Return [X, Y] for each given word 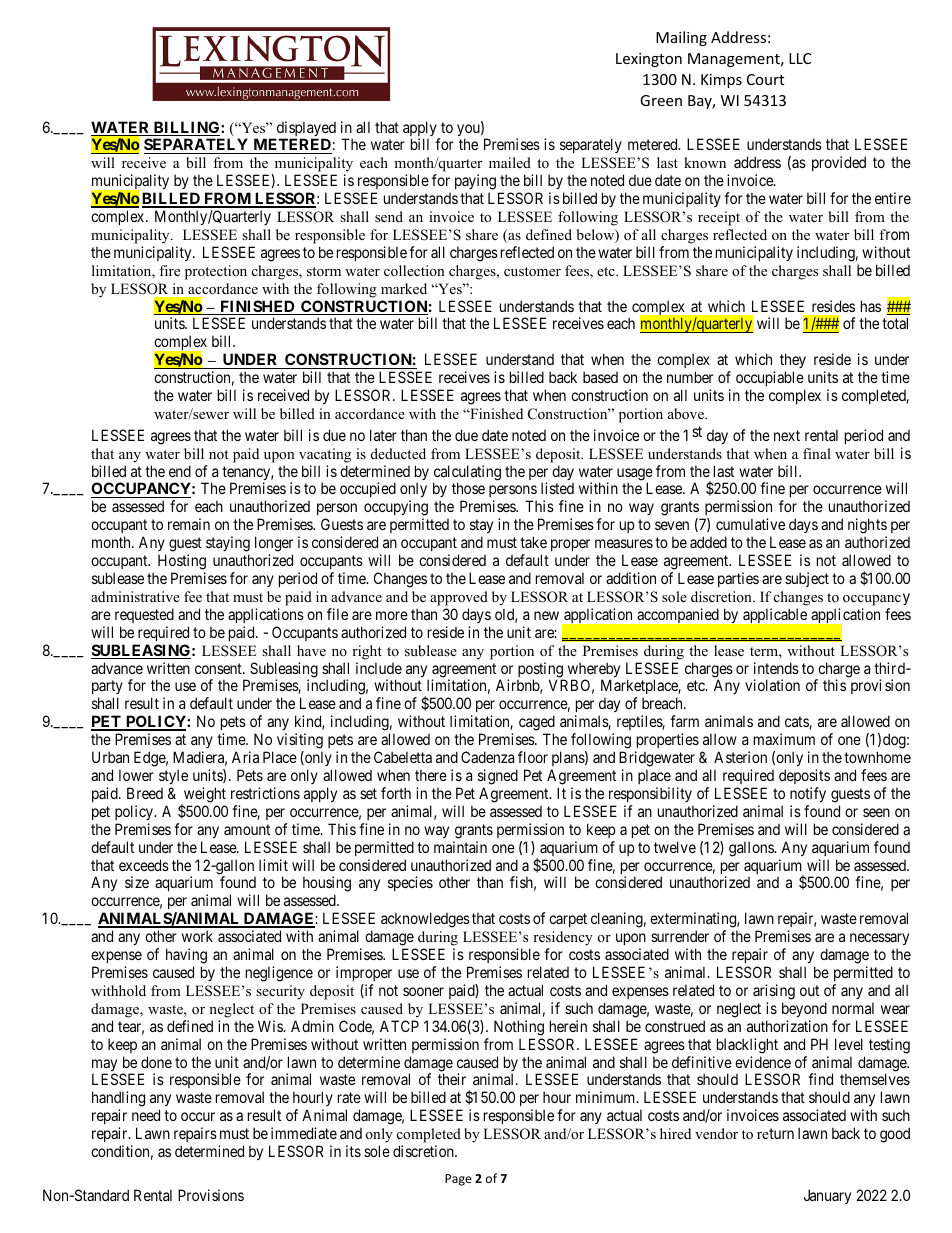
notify [808, 794]
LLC [800, 58]
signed [498, 777]
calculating [467, 474]
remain [189, 524]
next [787, 435]
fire [169, 270]
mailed [510, 162]
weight [204, 796]
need [146, 1115]
